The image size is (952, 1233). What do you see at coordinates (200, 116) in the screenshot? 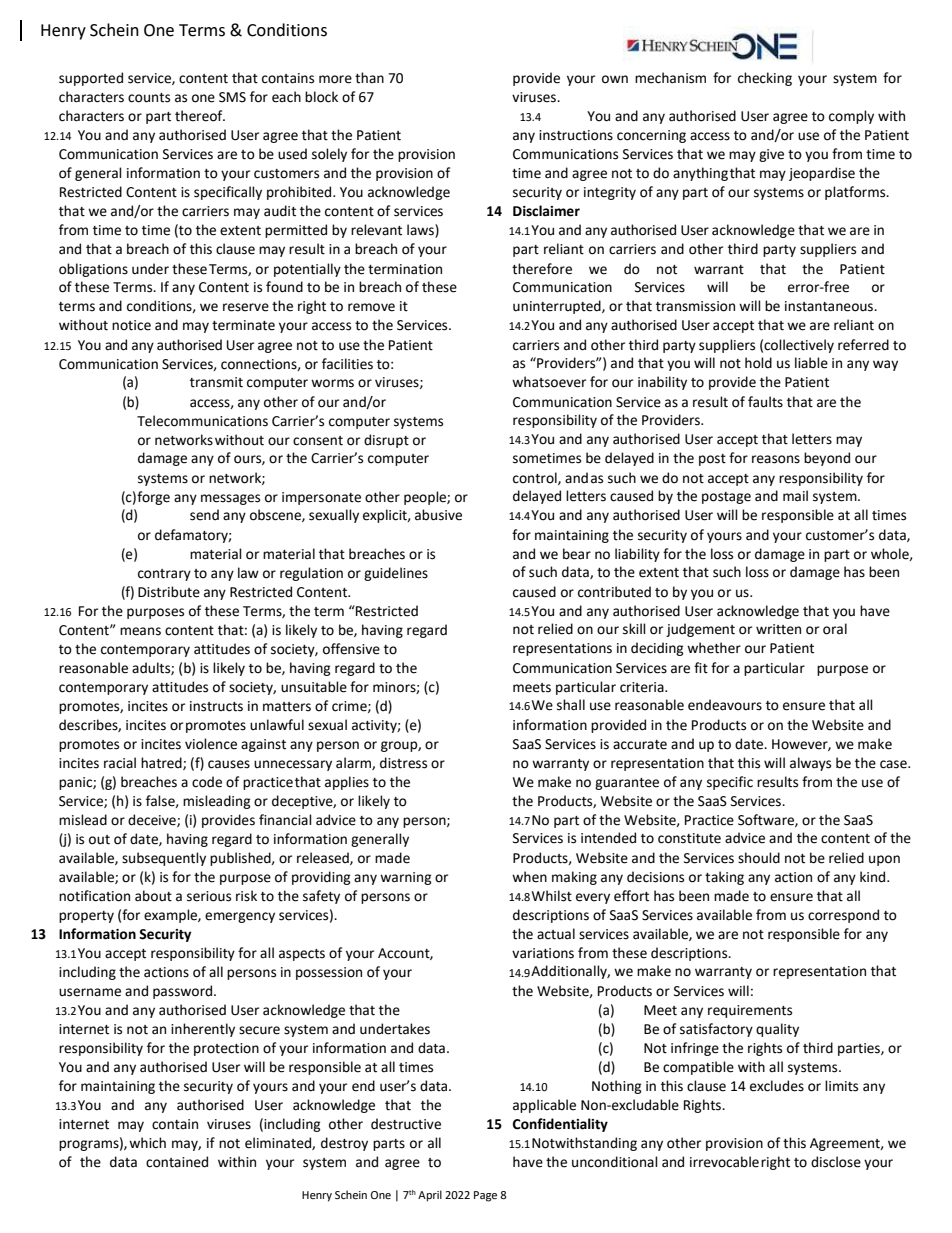
I see `thereof` at bounding box center [200, 116].
